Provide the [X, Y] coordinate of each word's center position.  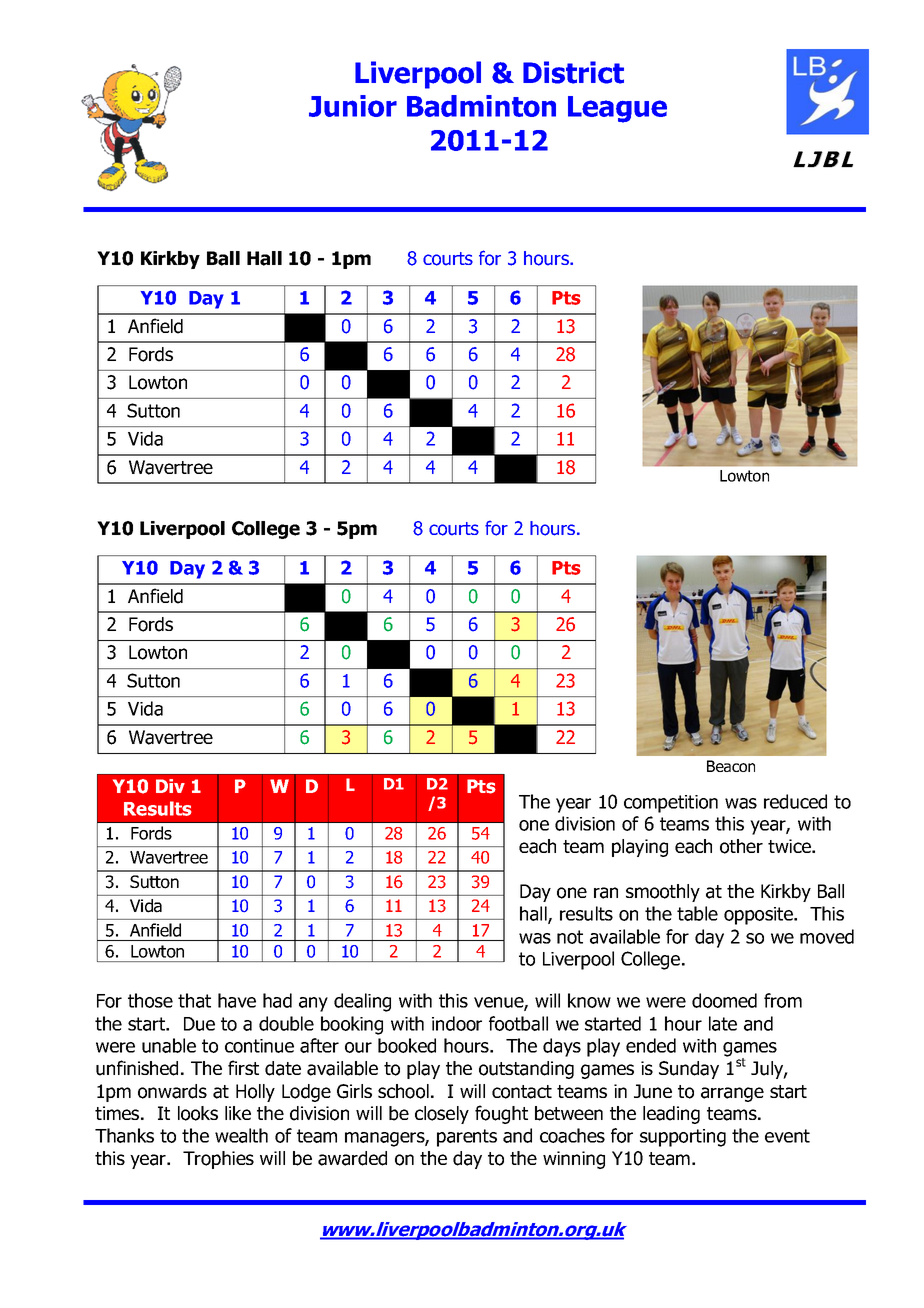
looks [198, 1113]
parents [467, 1138]
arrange [732, 1094]
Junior [353, 106]
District [573, 72]
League [617, 109]
